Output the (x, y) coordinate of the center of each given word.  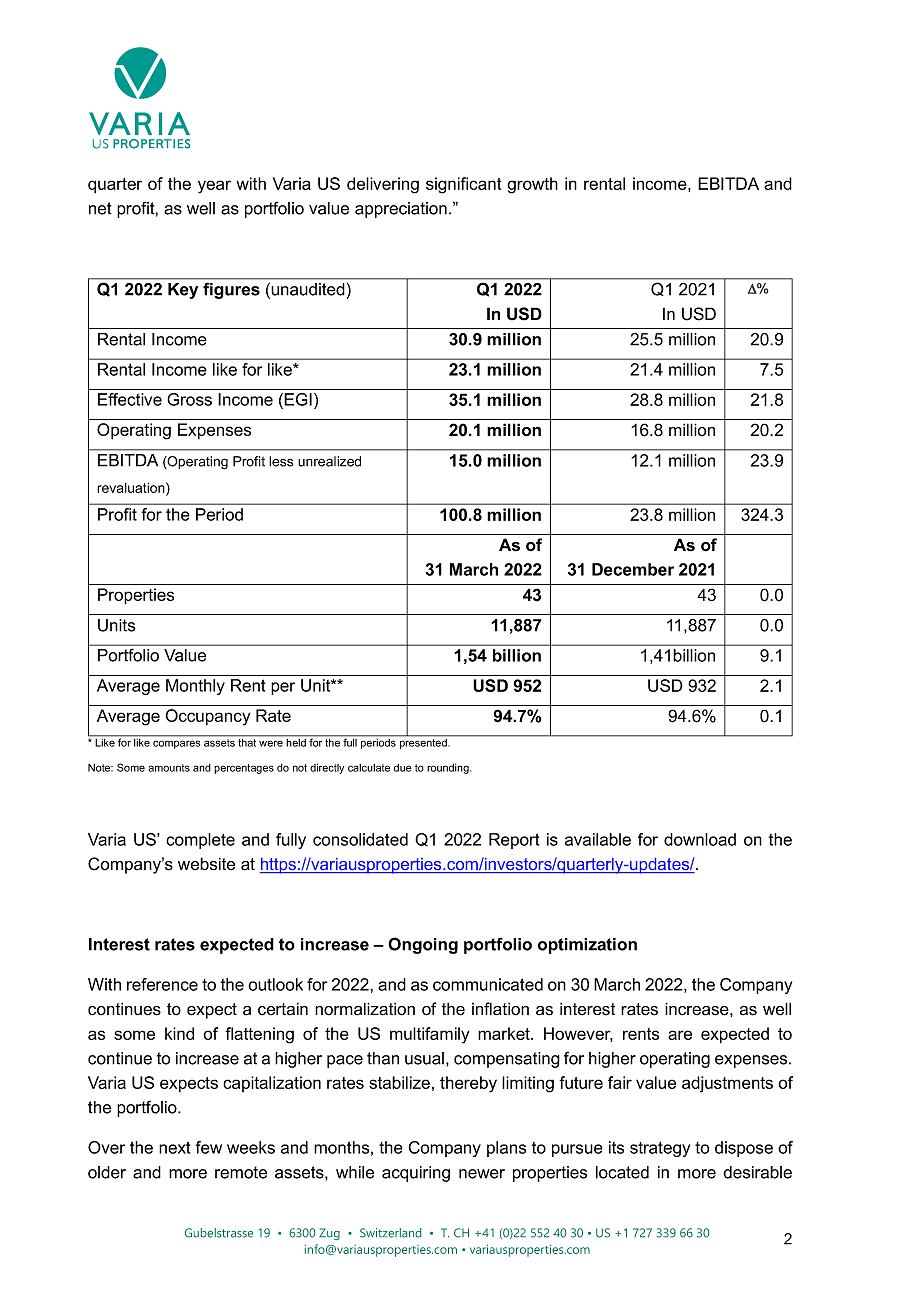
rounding (449, 769)
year (214, 187)
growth (532, 185)
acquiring (416, 1174)
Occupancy (207, 717)
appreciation (401, 210)
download (700, 839)
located (622, 1172)
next (174, 1147)
